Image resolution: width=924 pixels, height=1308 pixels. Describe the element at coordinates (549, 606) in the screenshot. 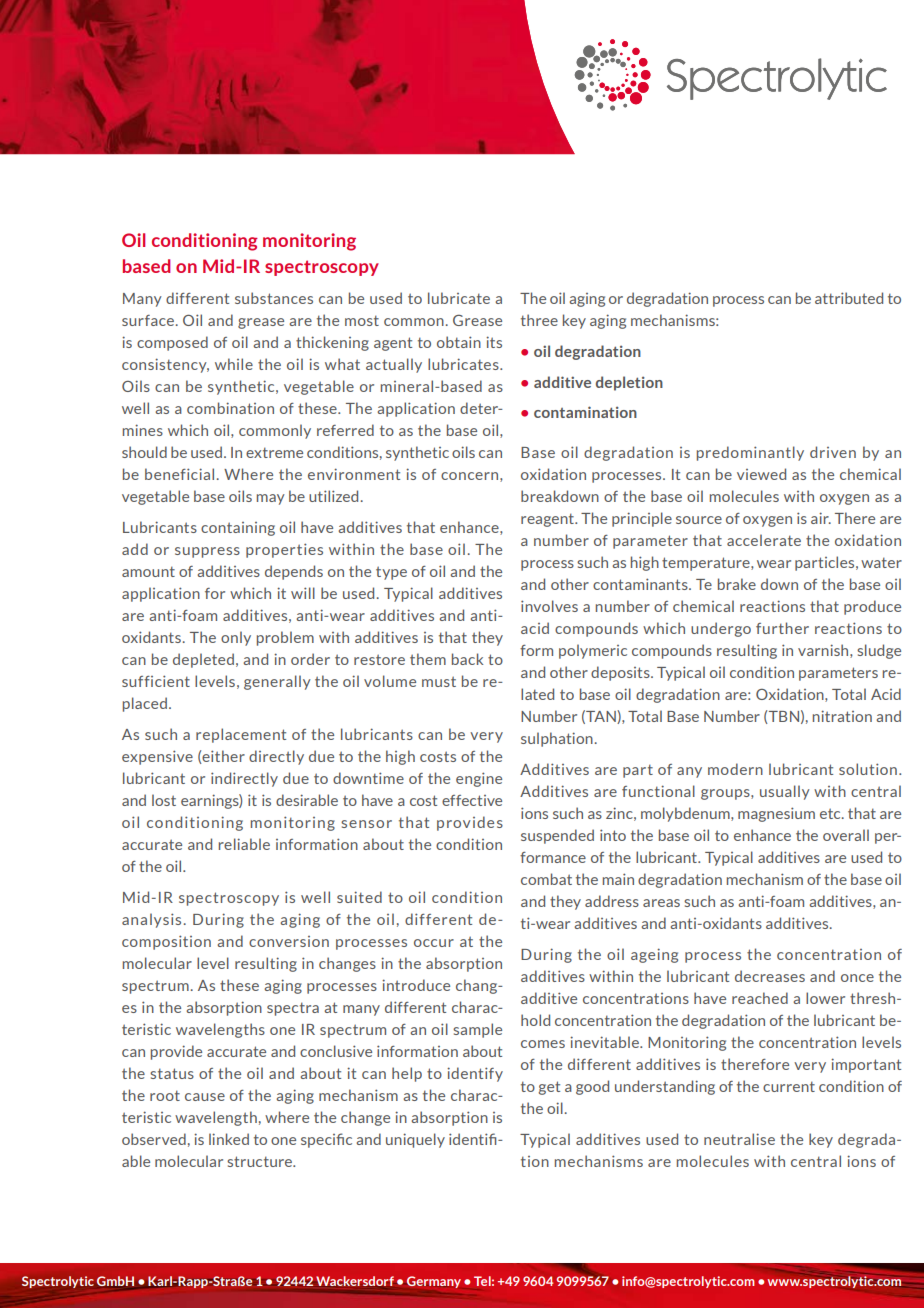

I see `involves` at that location.
